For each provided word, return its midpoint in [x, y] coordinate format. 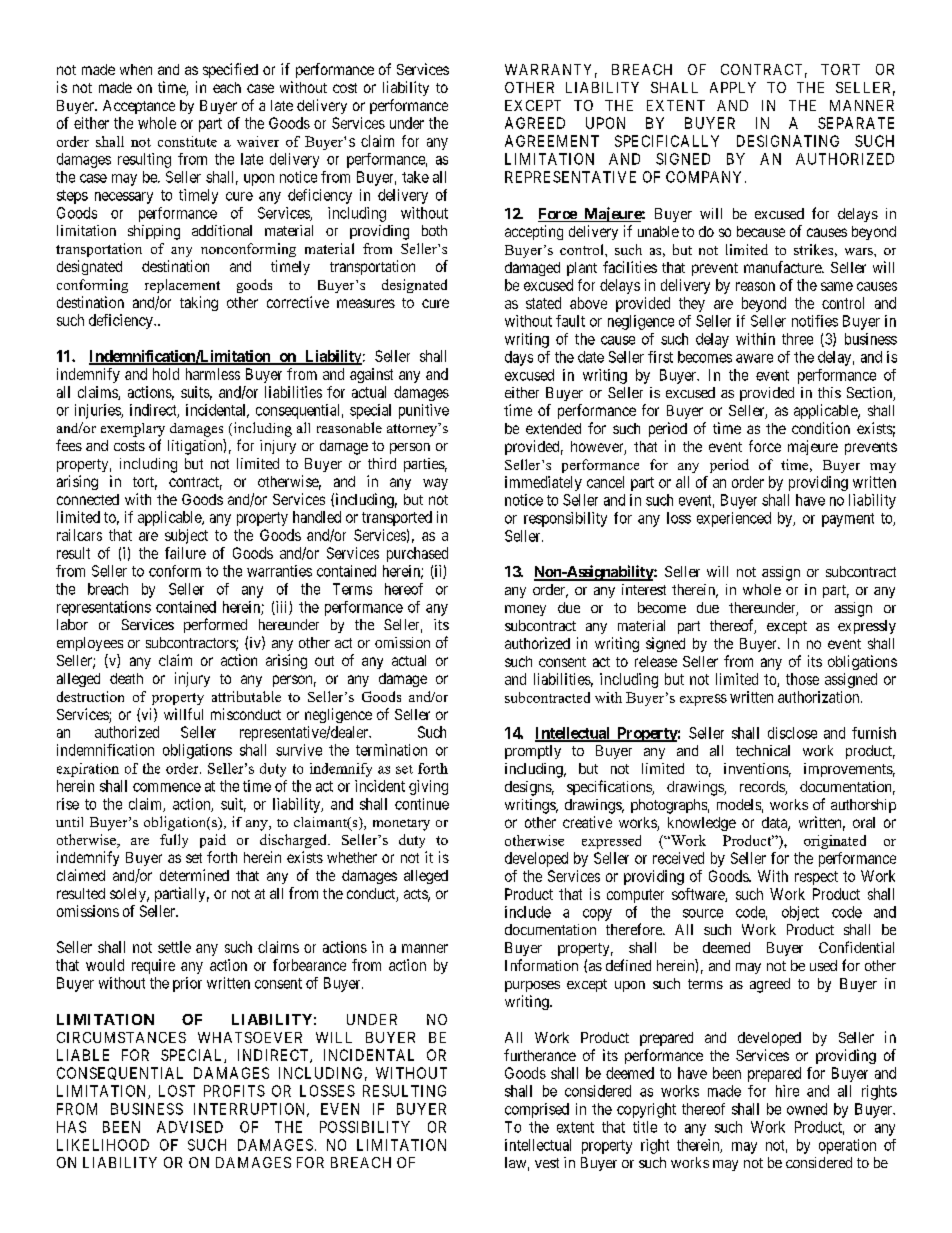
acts [416, 895]
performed [215, 625]
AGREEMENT [552, 141]
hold [166, 374]
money [525, 610]
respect [816, 878]
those [802, 679]
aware [754, 358]
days [519, 358]
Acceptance [139, 107]
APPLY [733, 87]
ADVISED [190, 1127]
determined [194, 875]
